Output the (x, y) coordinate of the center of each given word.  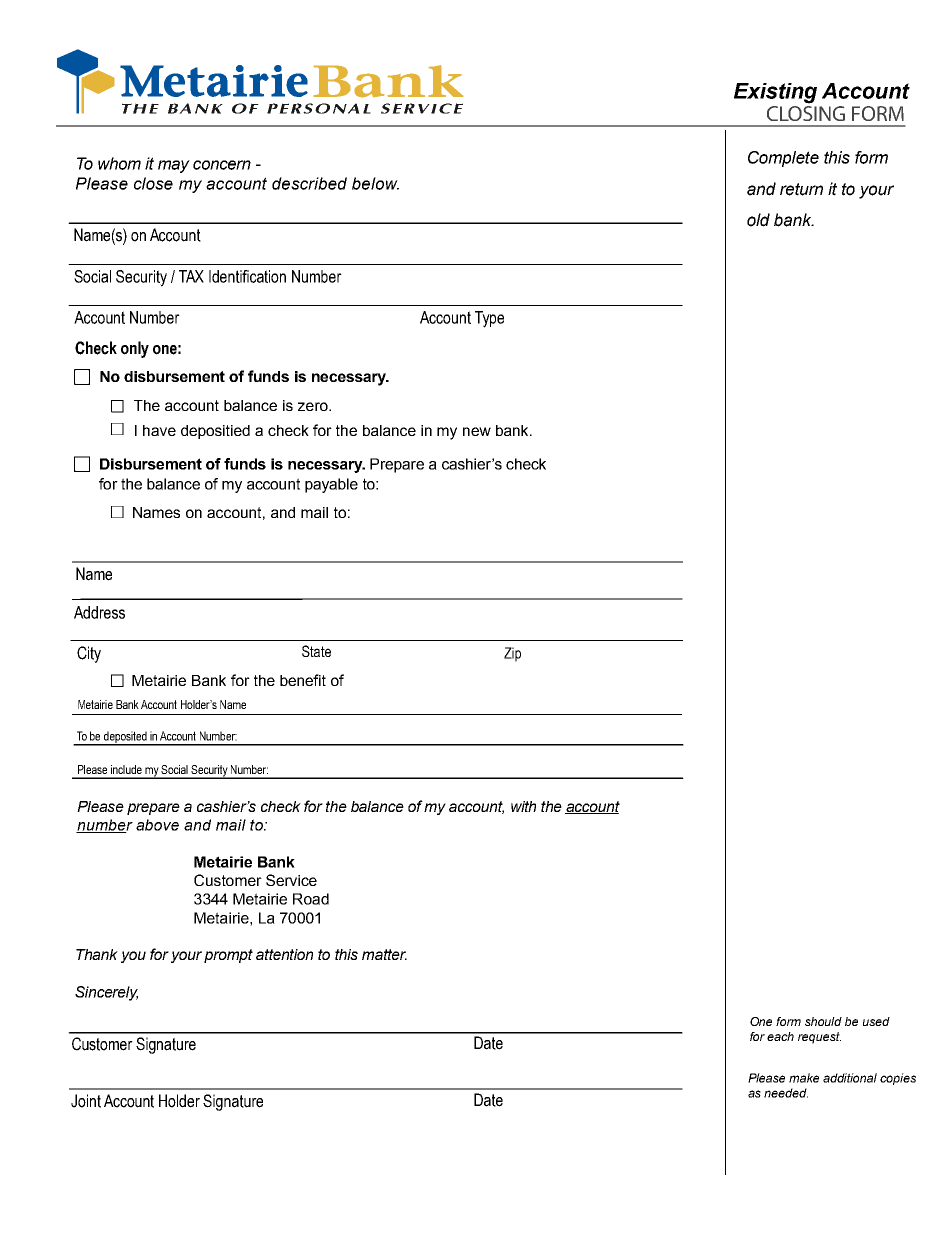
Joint (86, 1101)
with (523, 806)
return (801, 189)
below (375, 183)
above (157, 825)
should (823, 1021)
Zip (512, 654)
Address (99, 612)
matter (384, 954)
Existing (775, 93)
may (174, 166)
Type (489, 319)
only (135, 349)
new (477, 431)
